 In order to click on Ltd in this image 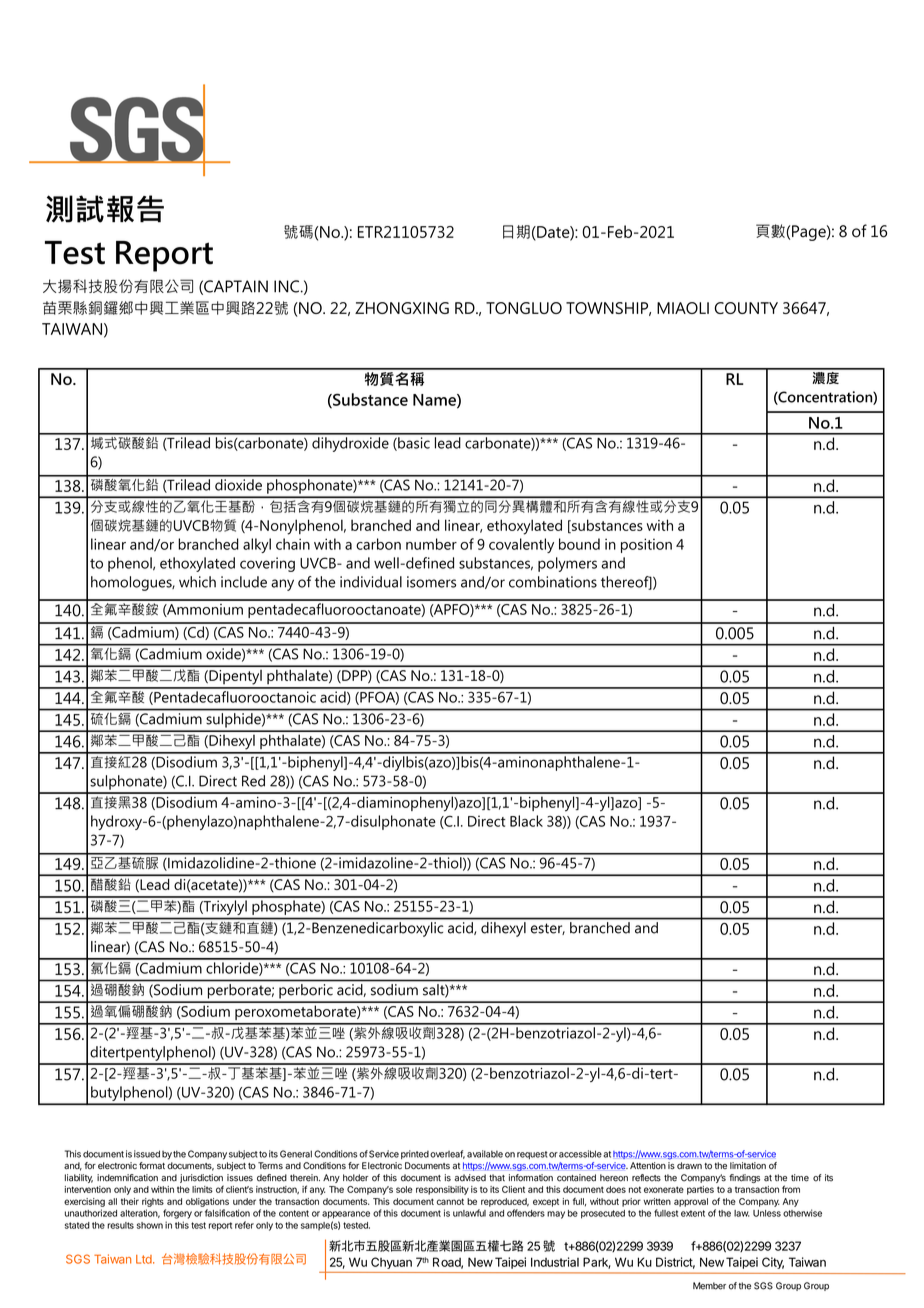, I will do `click(145, 1259)`.
